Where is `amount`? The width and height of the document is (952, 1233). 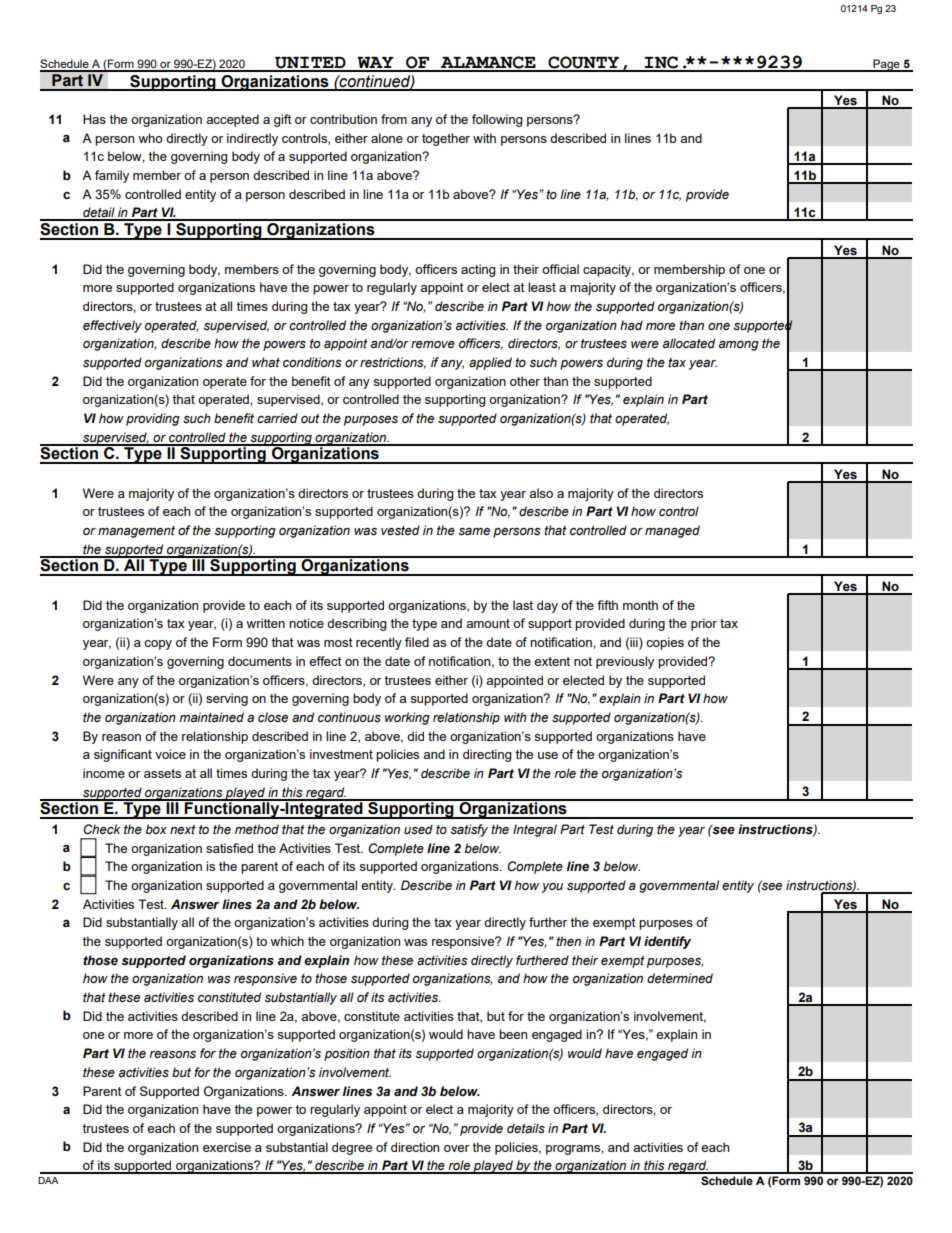
amount is located at coordinates (488, 623).
